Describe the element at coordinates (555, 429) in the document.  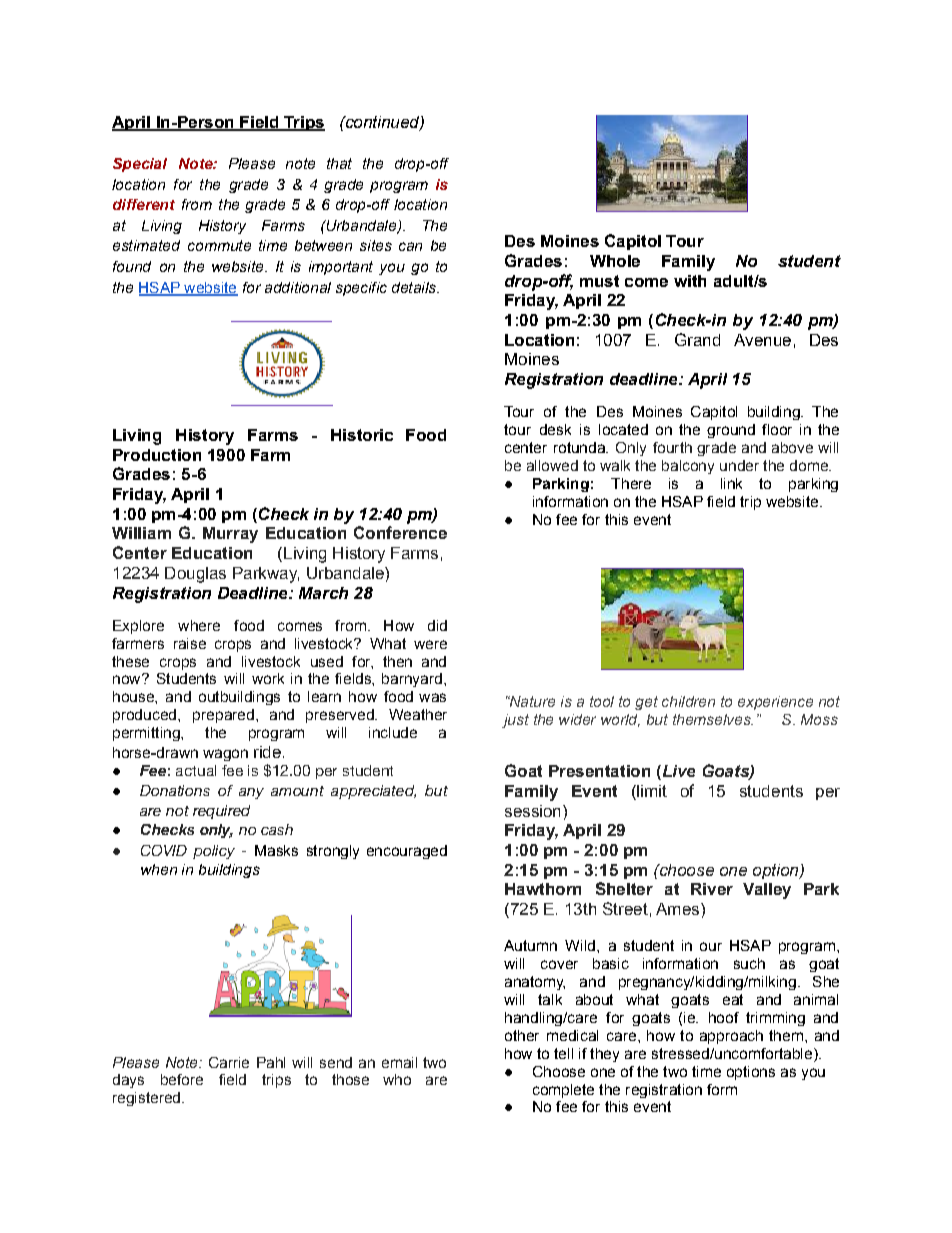
I see `desk` at that location.
